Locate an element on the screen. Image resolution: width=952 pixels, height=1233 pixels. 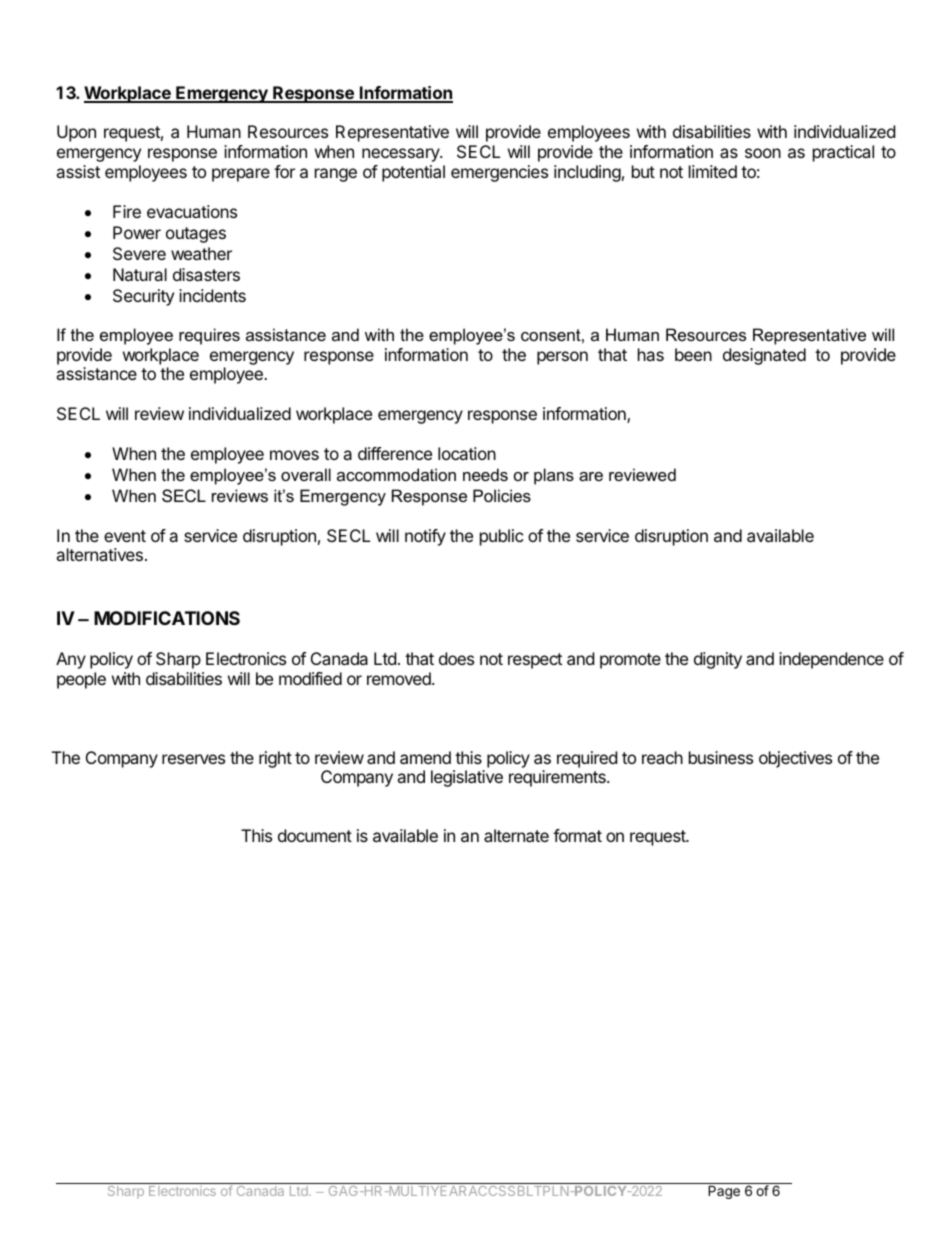
emergencies is located at coordinates (499, 173).
